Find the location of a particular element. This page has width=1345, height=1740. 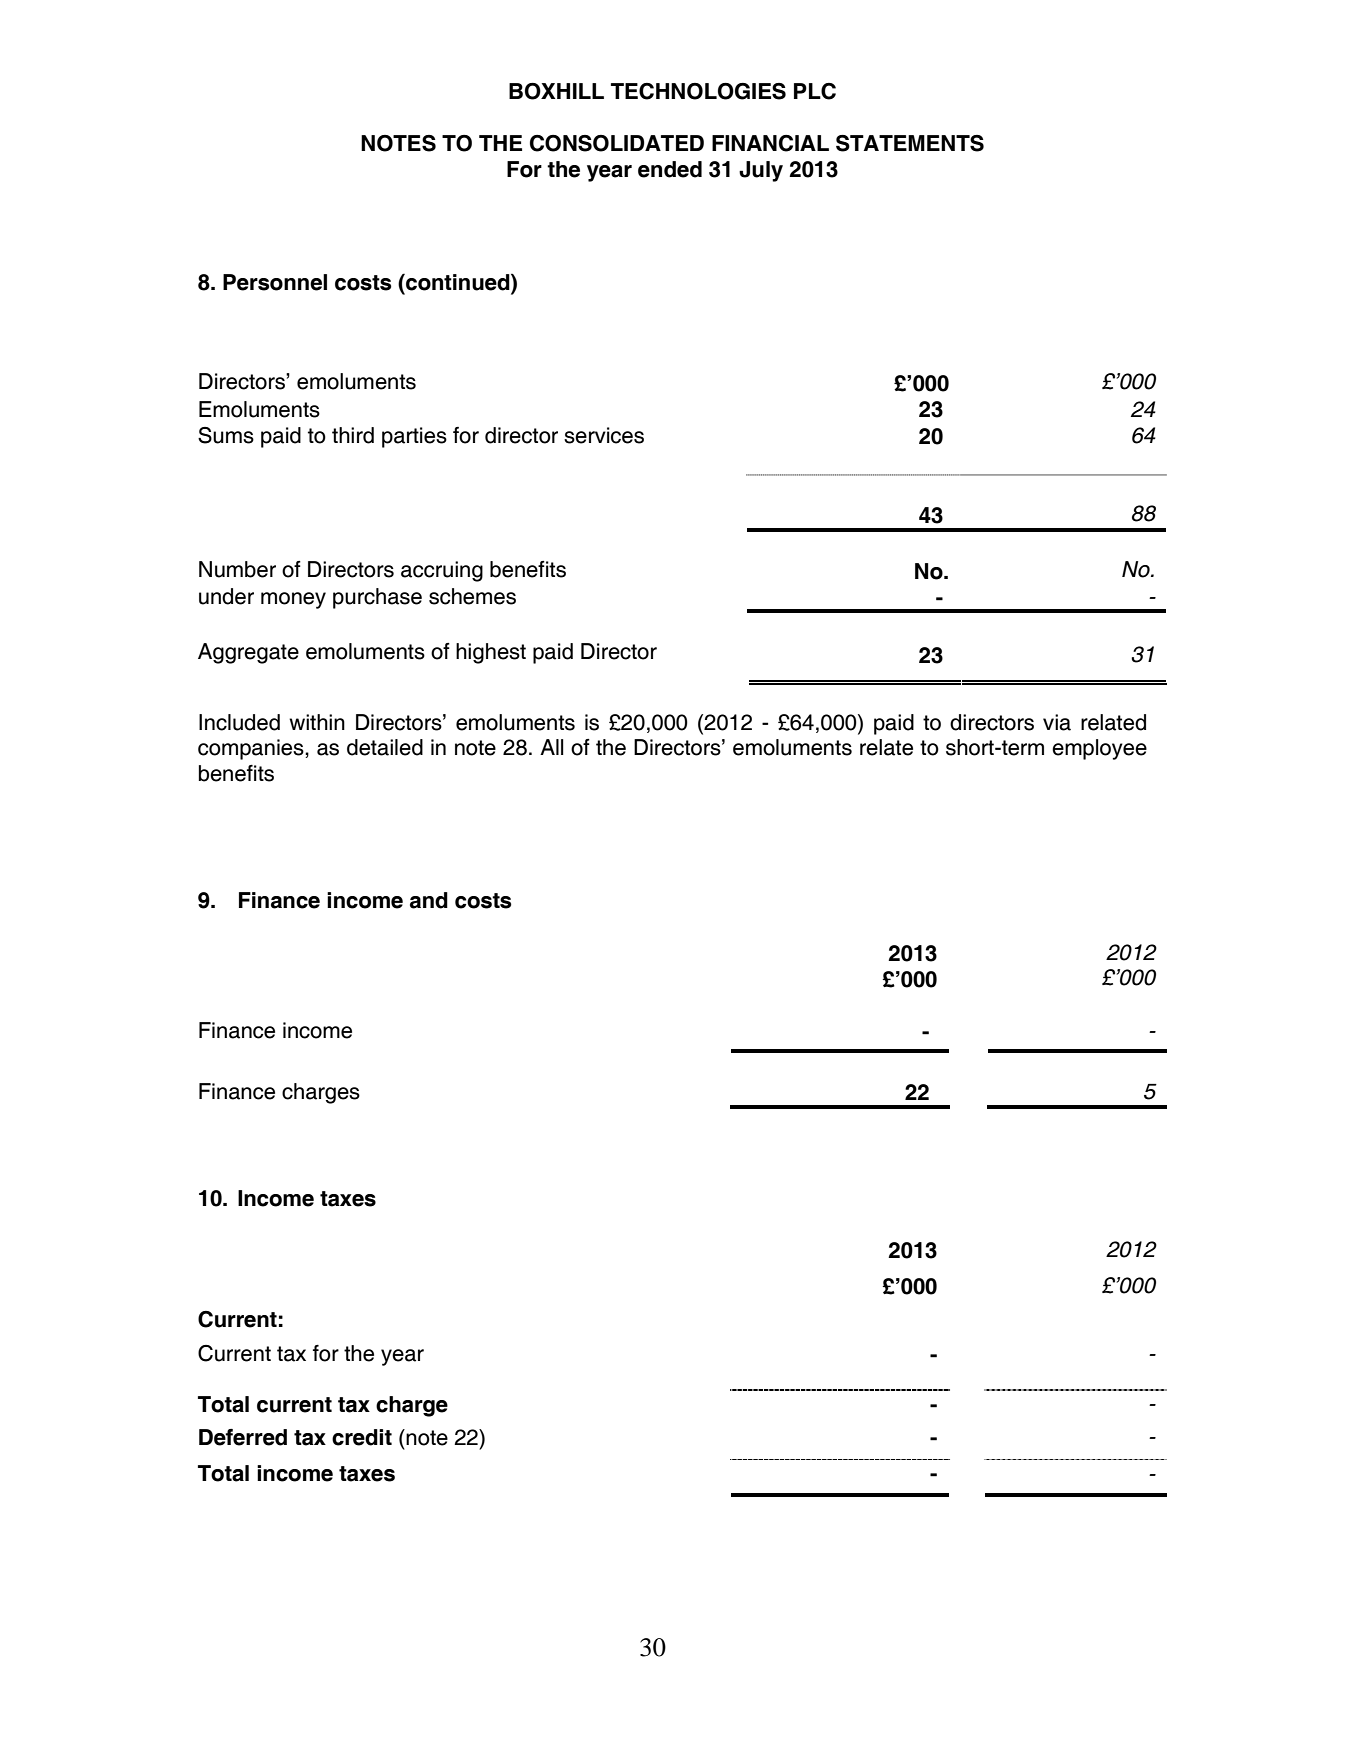

CONSOLIDATED is located at coordinates (617, 143).
